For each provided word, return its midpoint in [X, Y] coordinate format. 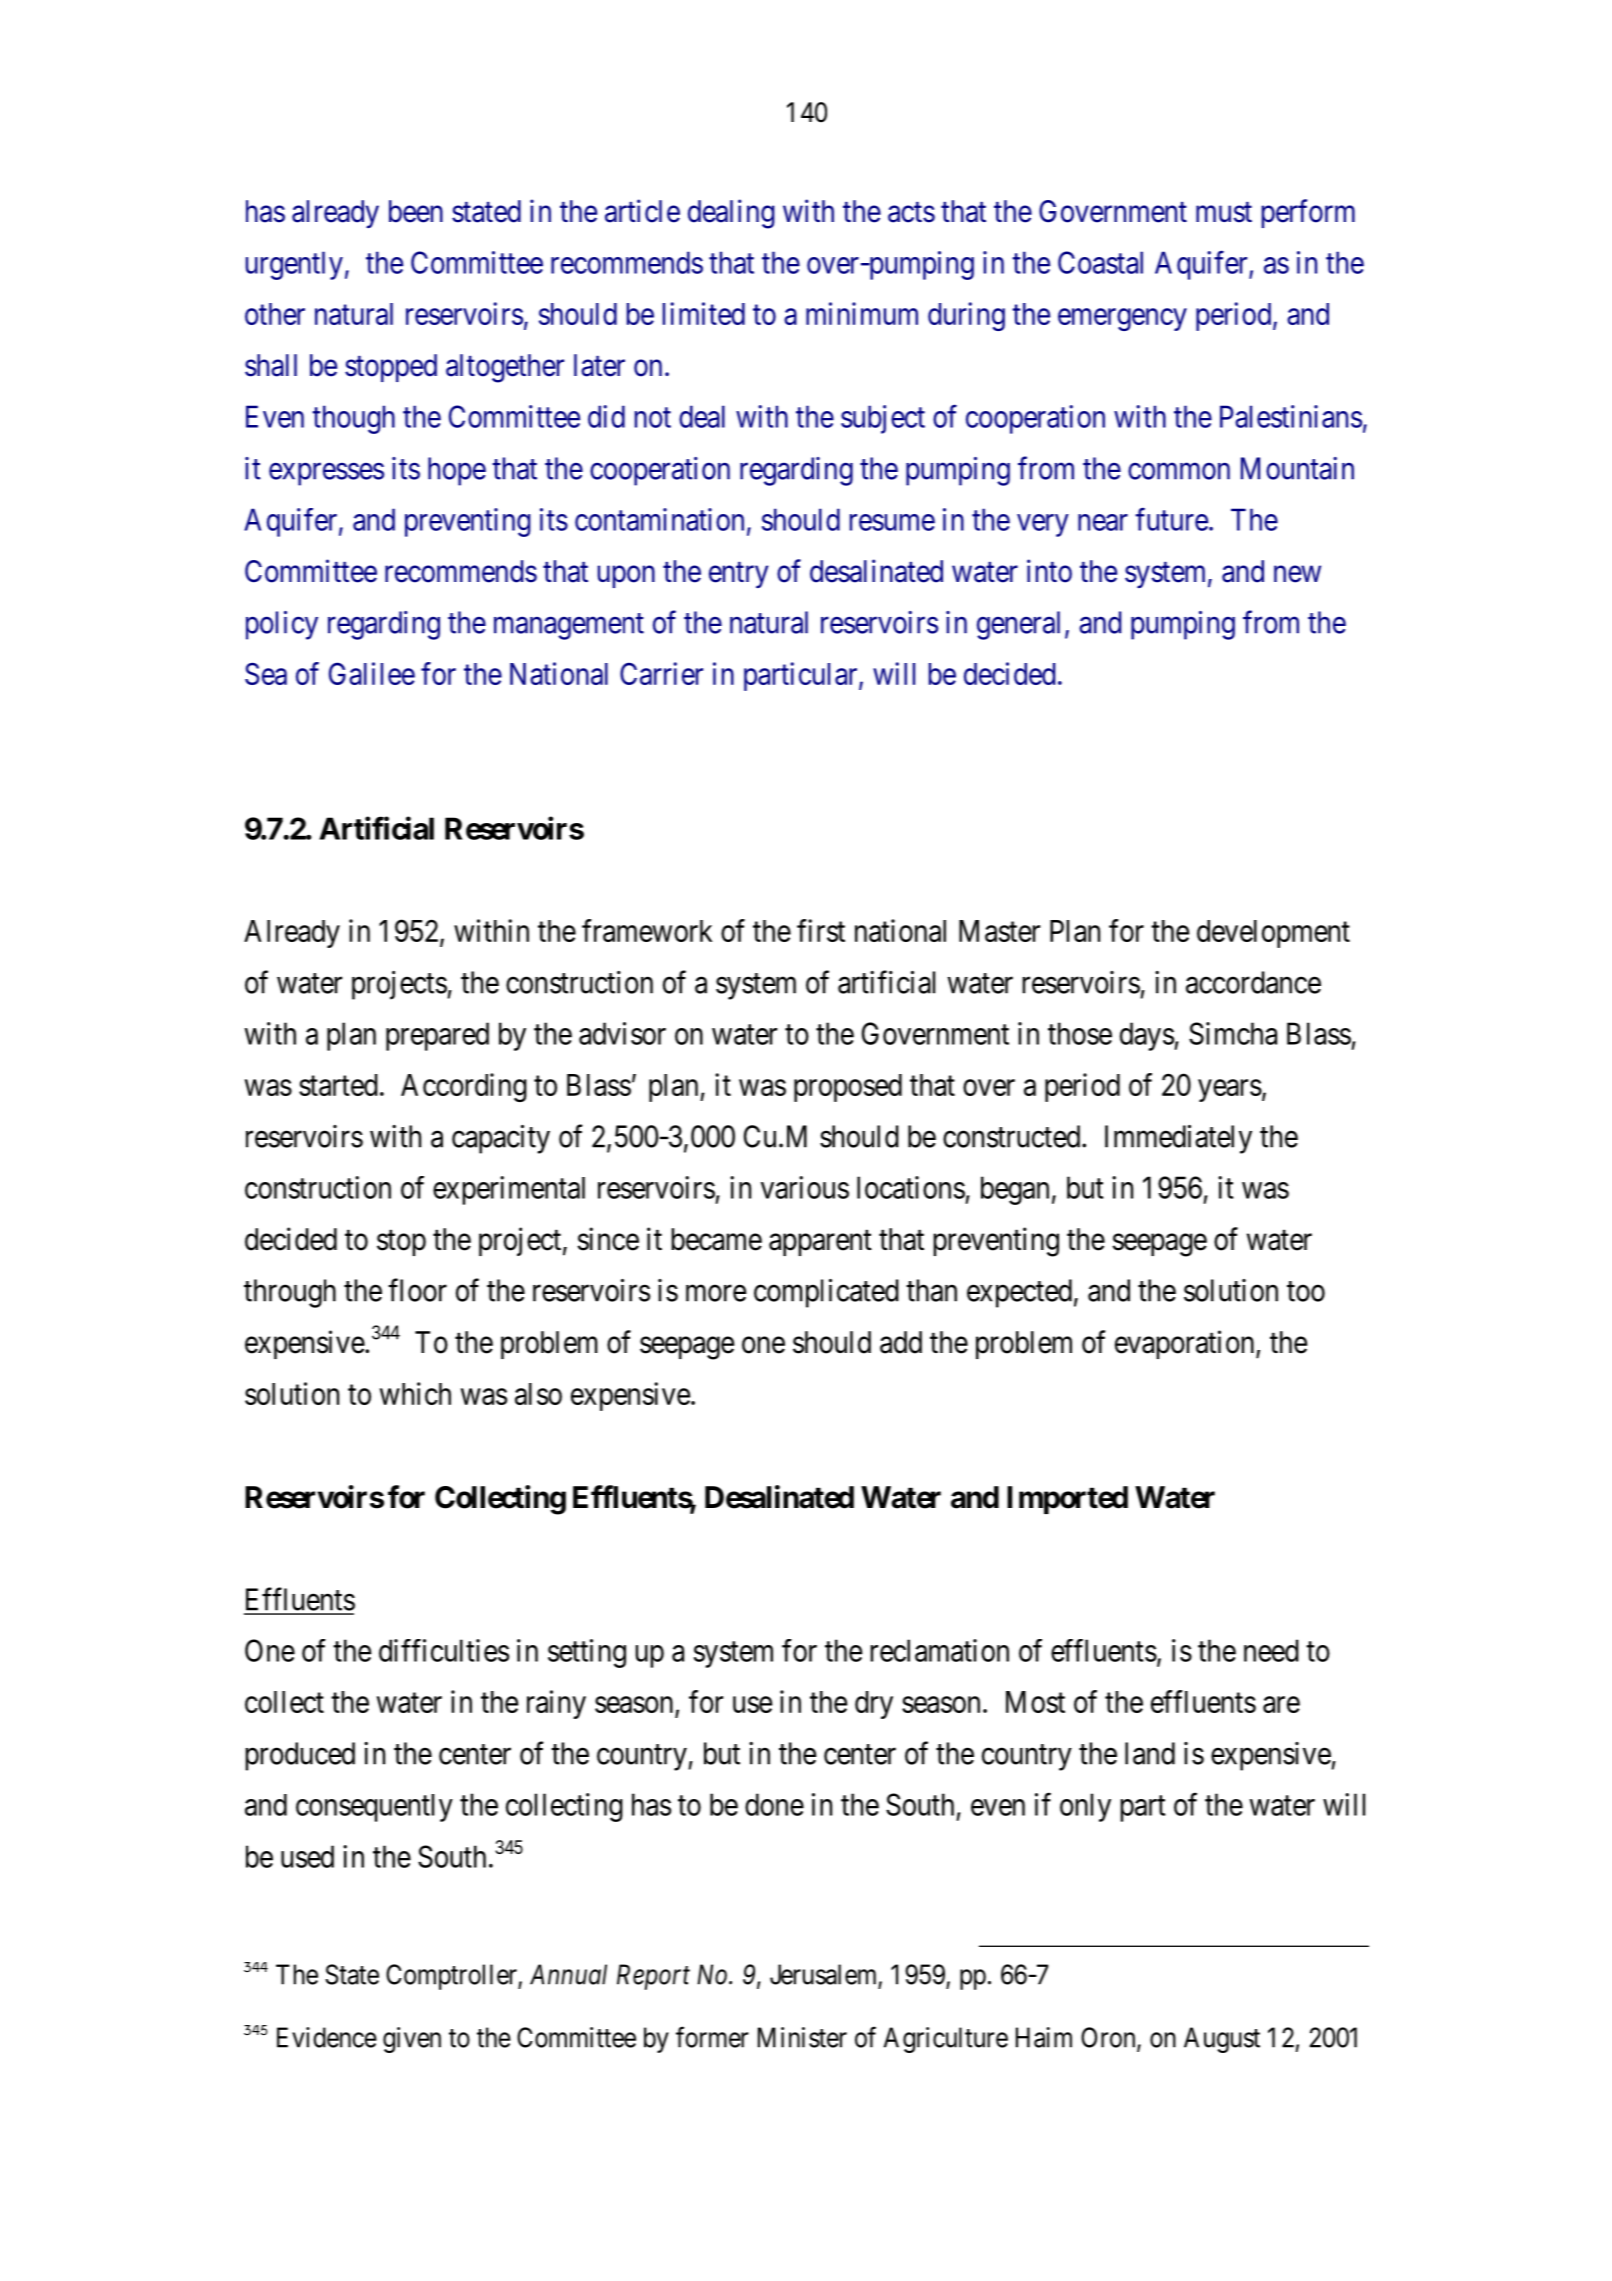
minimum [862, 313]
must [1224, 212]
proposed [848, 1088]
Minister [802, 2037]
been [416, 211]
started [338, 1085]
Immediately [1178, 1139]
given [412, 2040]
